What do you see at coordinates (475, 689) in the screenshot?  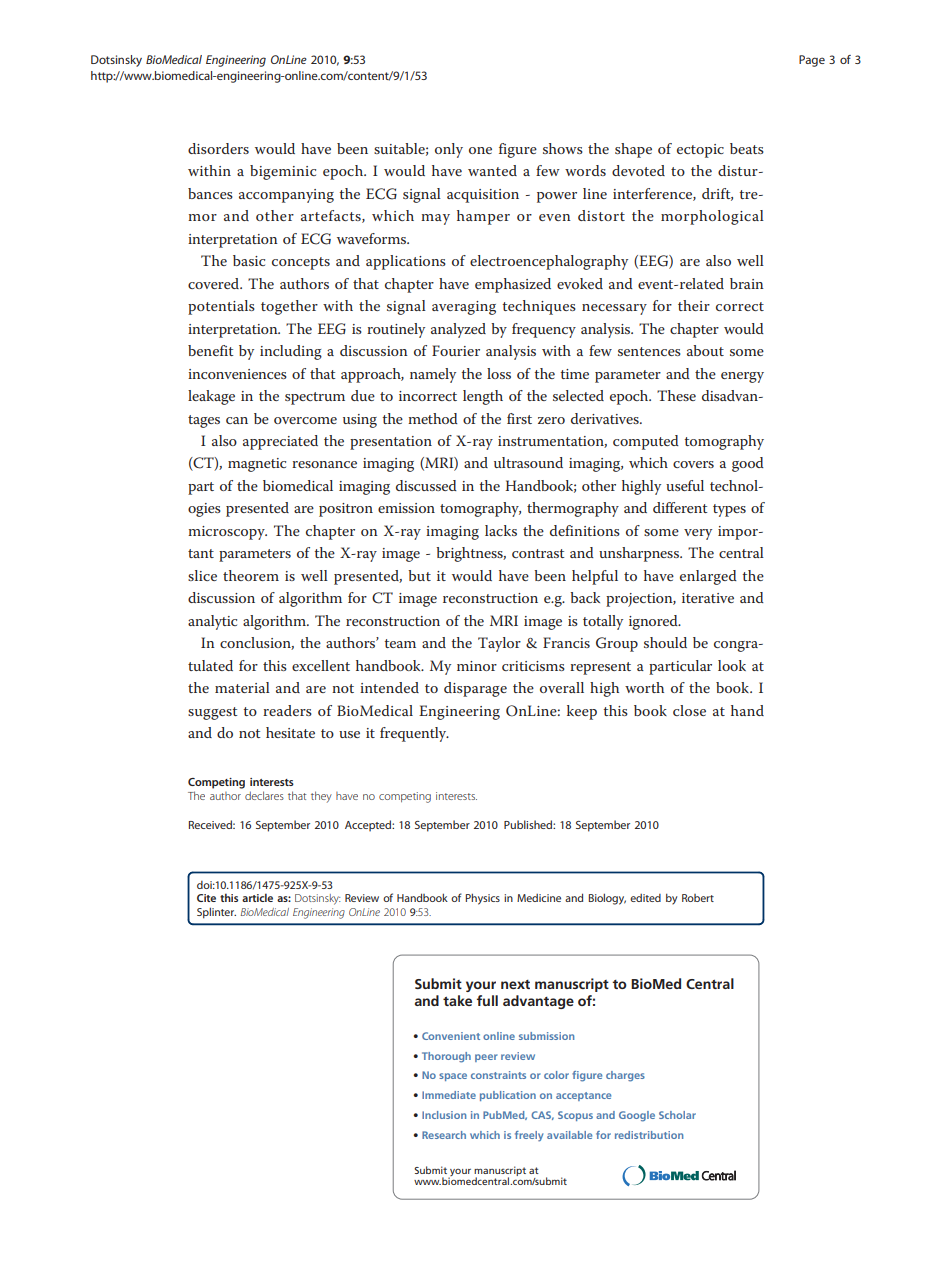 I see `disparage` at bounding box center [475, 689].
